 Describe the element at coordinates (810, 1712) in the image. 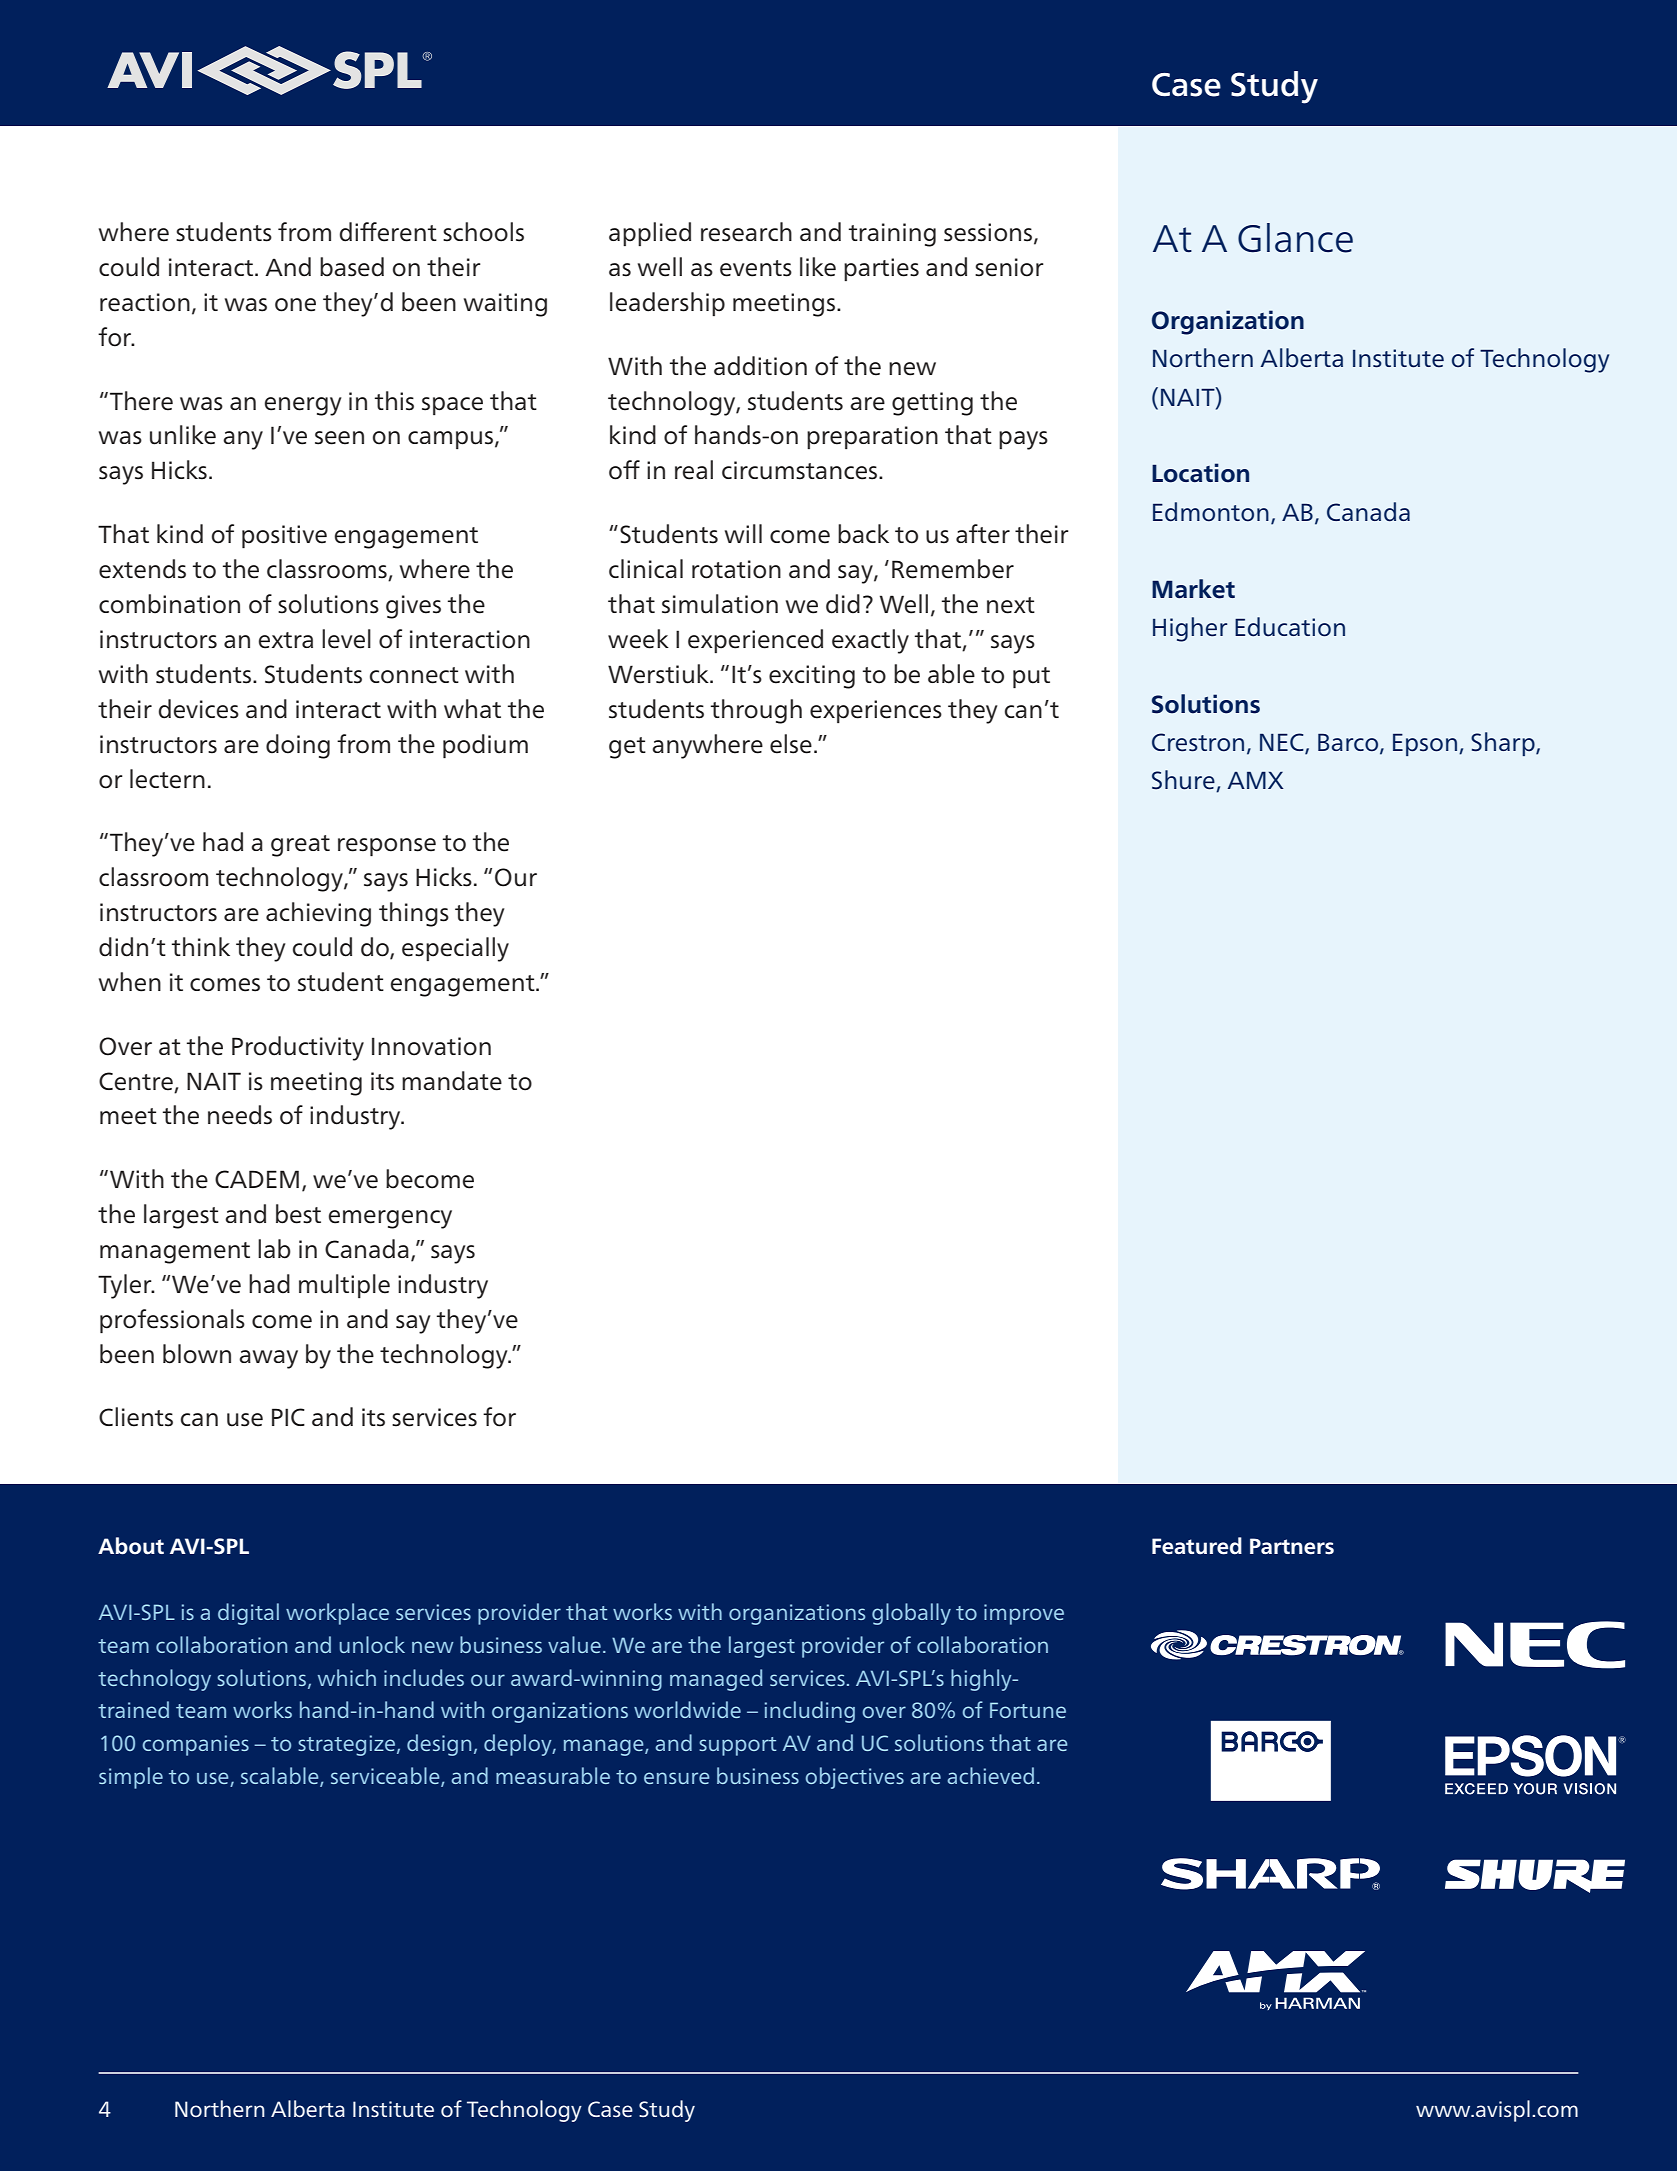

I see `including` at that location.
